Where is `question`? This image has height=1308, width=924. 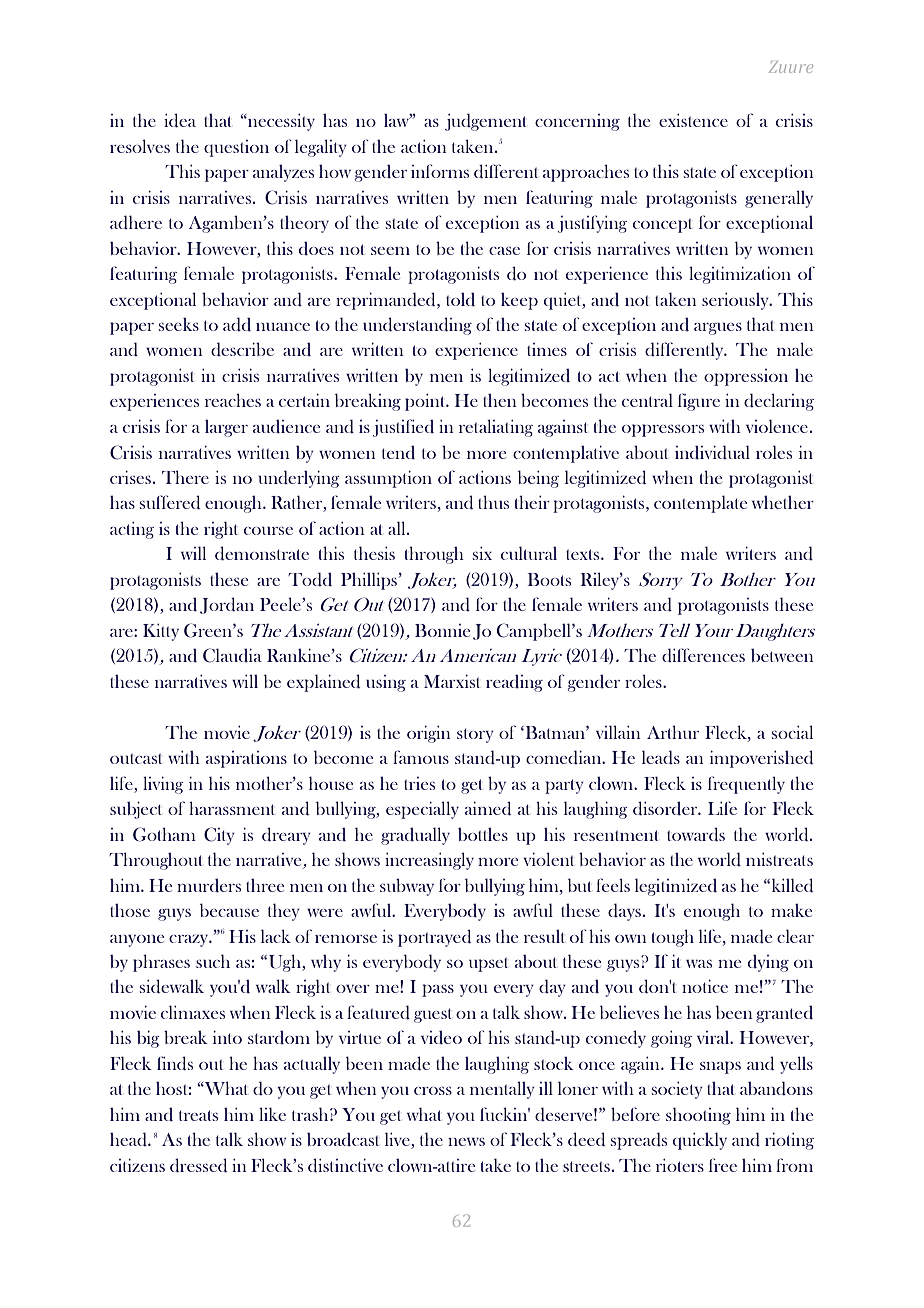 question is located at coordinates (236, 148).
